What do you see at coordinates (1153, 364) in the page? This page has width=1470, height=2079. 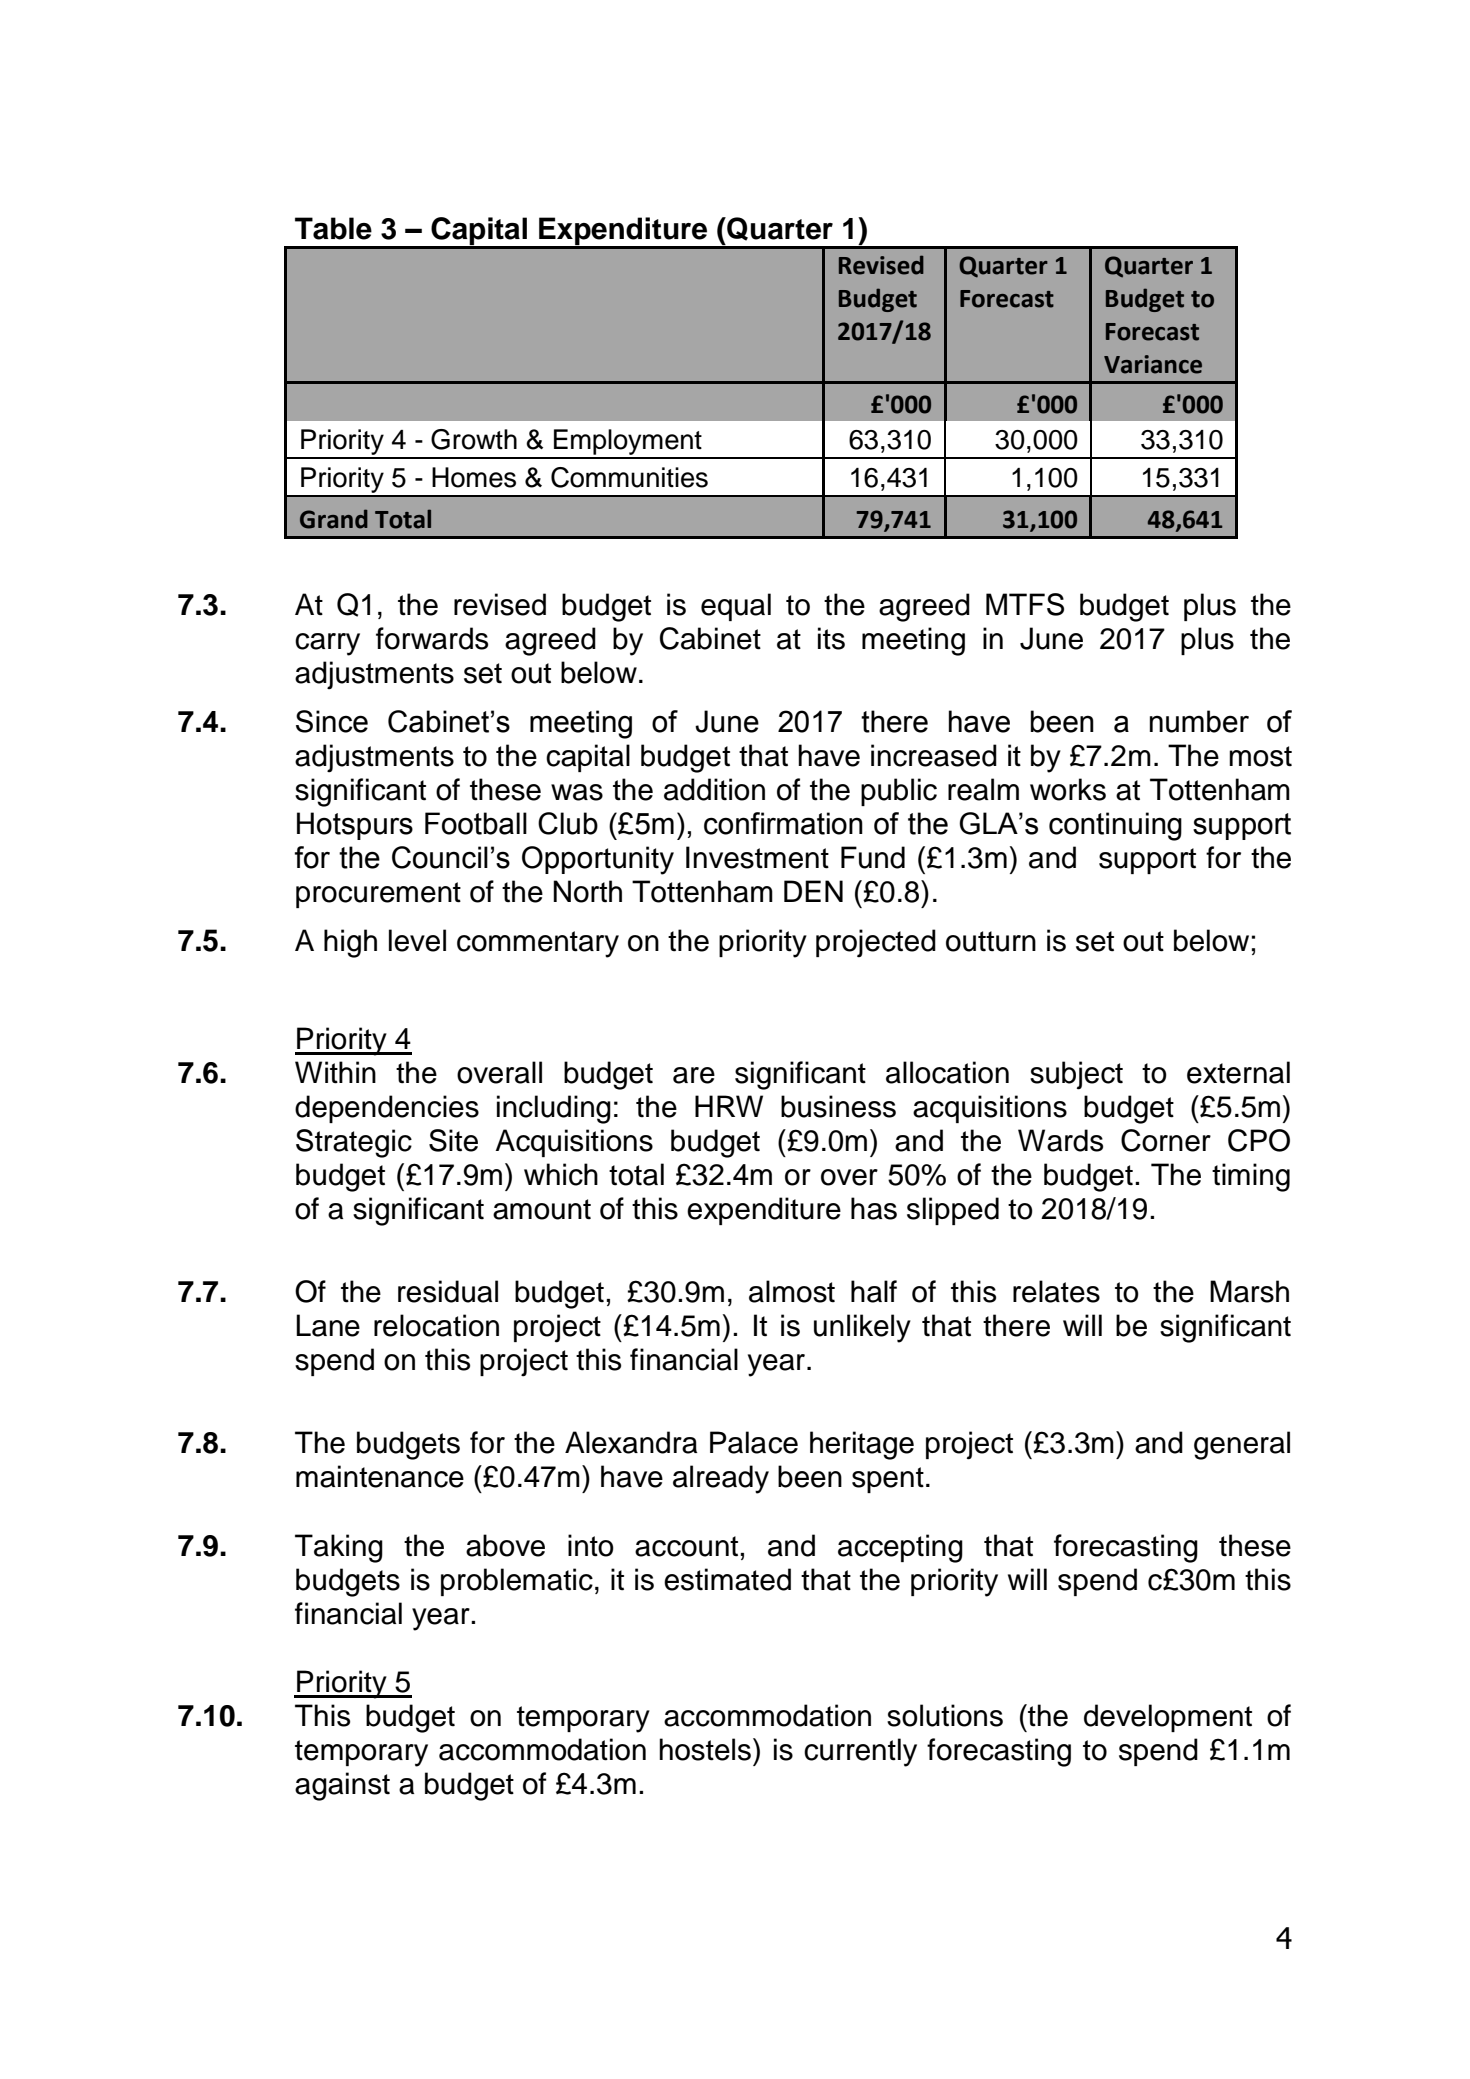 I see `Variance` at bounding box center [1153, 364].
